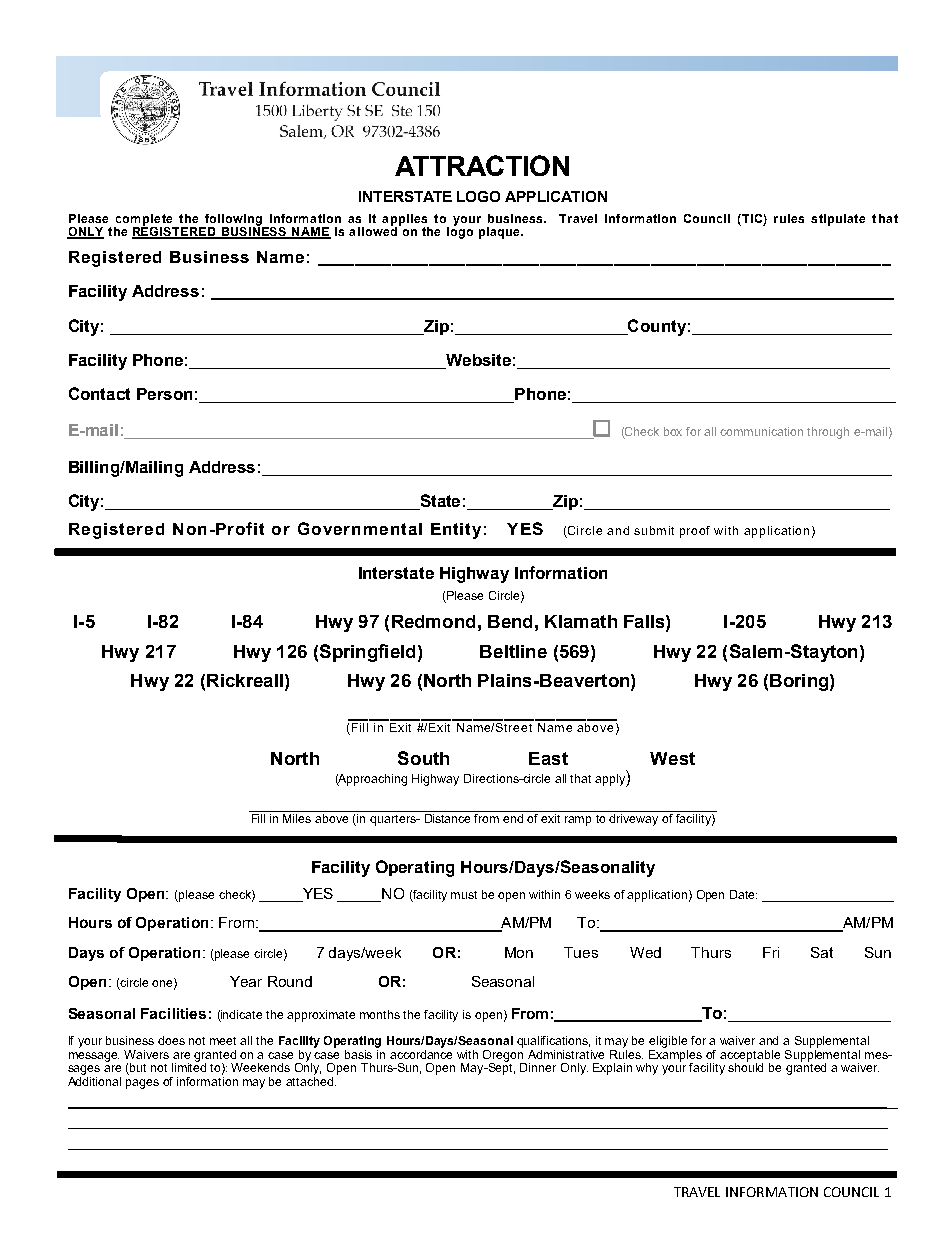  What do you see at coordinates (297, 818) in the document?
I see `Miles` at bounding box center [297, 818].
